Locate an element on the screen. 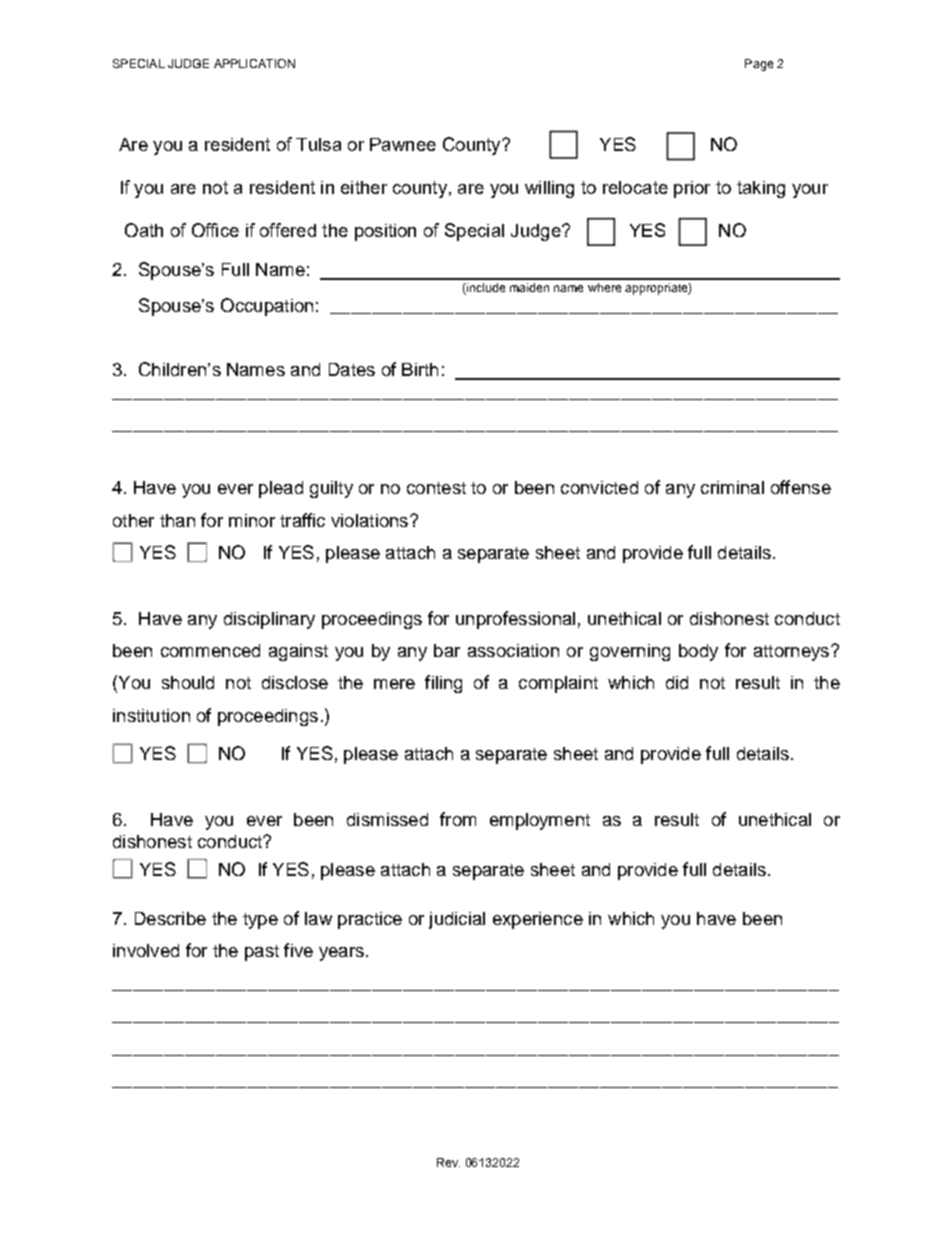 The height and width of the screenshot is (1233, 952). unprofessional is located at coordinates (515, 620).
